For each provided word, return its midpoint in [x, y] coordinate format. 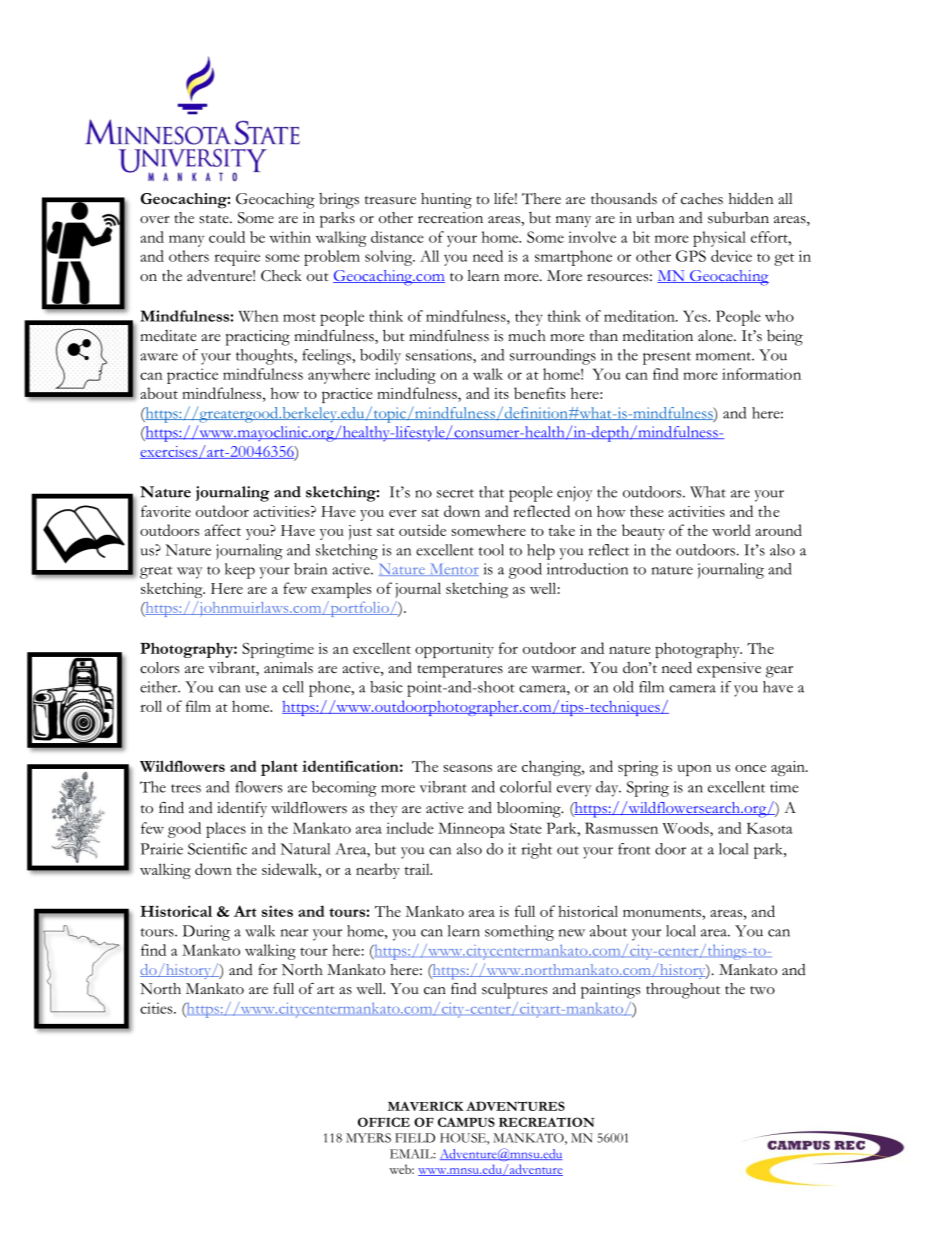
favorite [166, 511]
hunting [446, 201]
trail [418, 869]
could [227, 237]
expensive [729, 670]
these [647, 511]
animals [288, 668]
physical [719, 239]
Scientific [217, 849]
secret [455, 493]
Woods [687, 828]
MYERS [368, 1138]
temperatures [460, 671]
